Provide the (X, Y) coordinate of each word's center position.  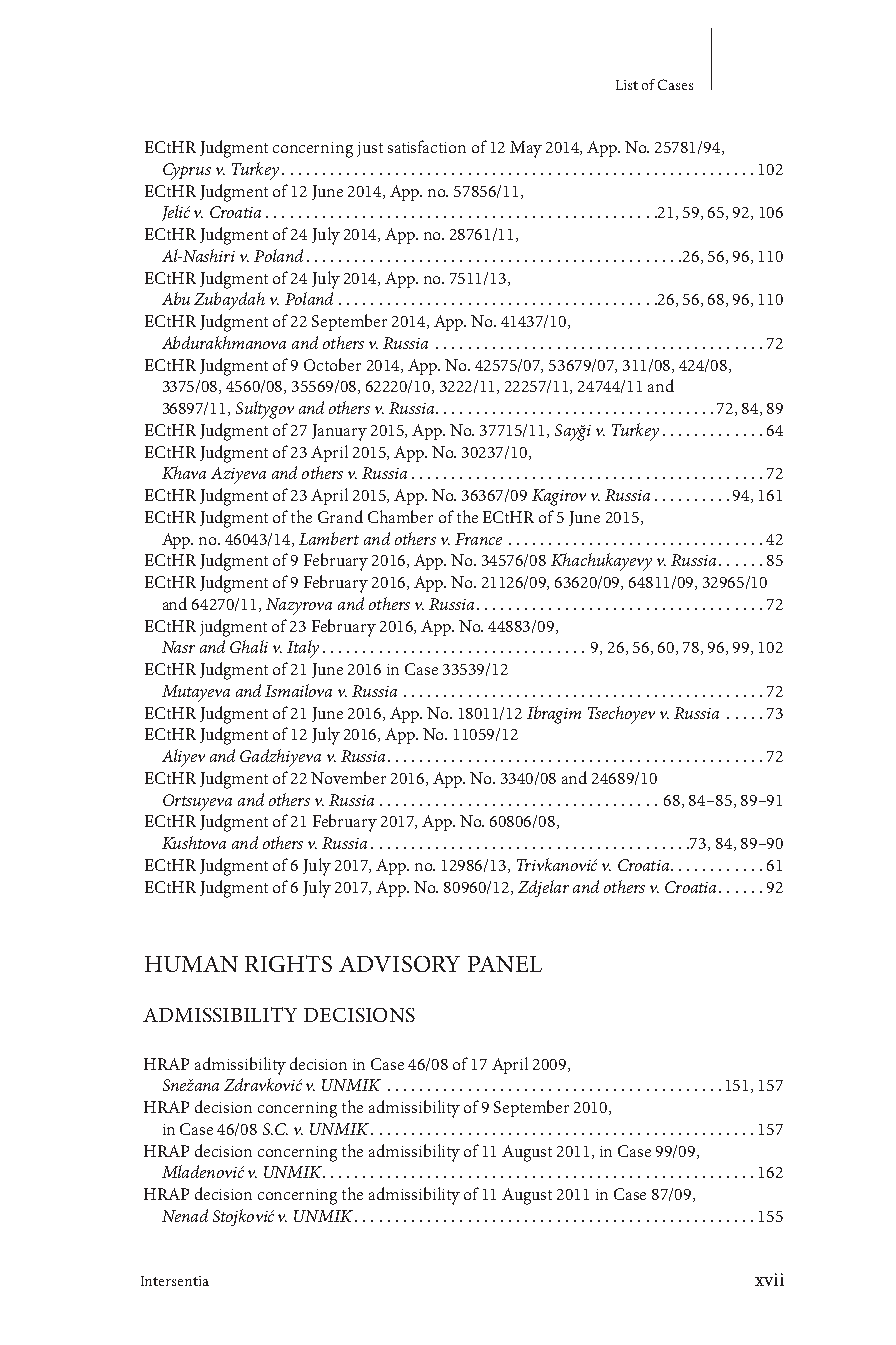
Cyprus (187, 171)
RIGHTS (288, 963)
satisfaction (427, 146)
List (627, 85)
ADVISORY (399, 964)
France (478, 539)
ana (207, 1087)
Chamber (400, 516)
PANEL (505, 964)
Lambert (329, 538)
